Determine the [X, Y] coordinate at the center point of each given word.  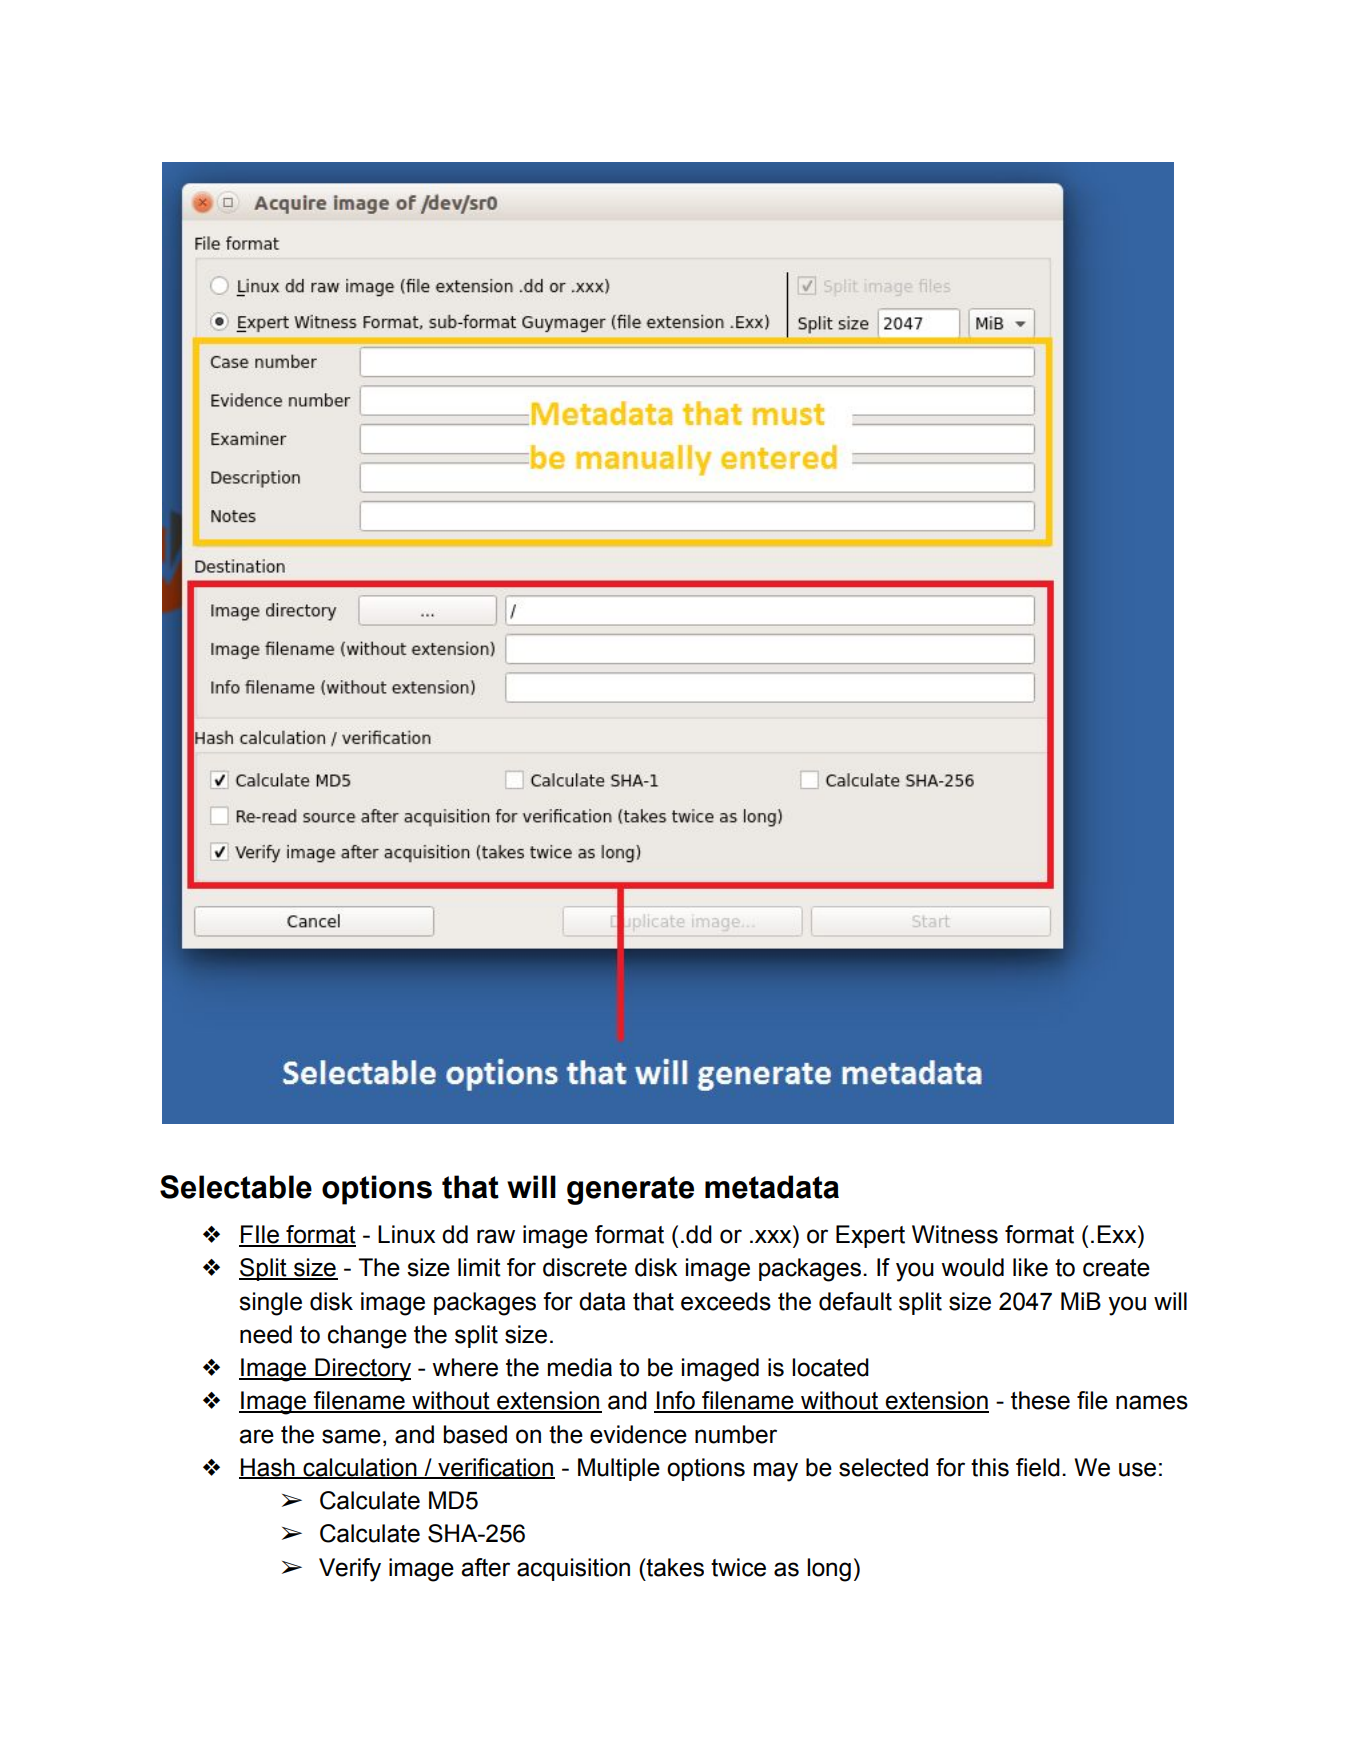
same [351, 1436]
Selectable [236, 1187]
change [367, 1337]
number [736, 1434]
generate [630, 1190]
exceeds [726, 1301]
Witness [955, 1234]
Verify [350, 1570]
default [855, 1301]
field [1038, 1467]
